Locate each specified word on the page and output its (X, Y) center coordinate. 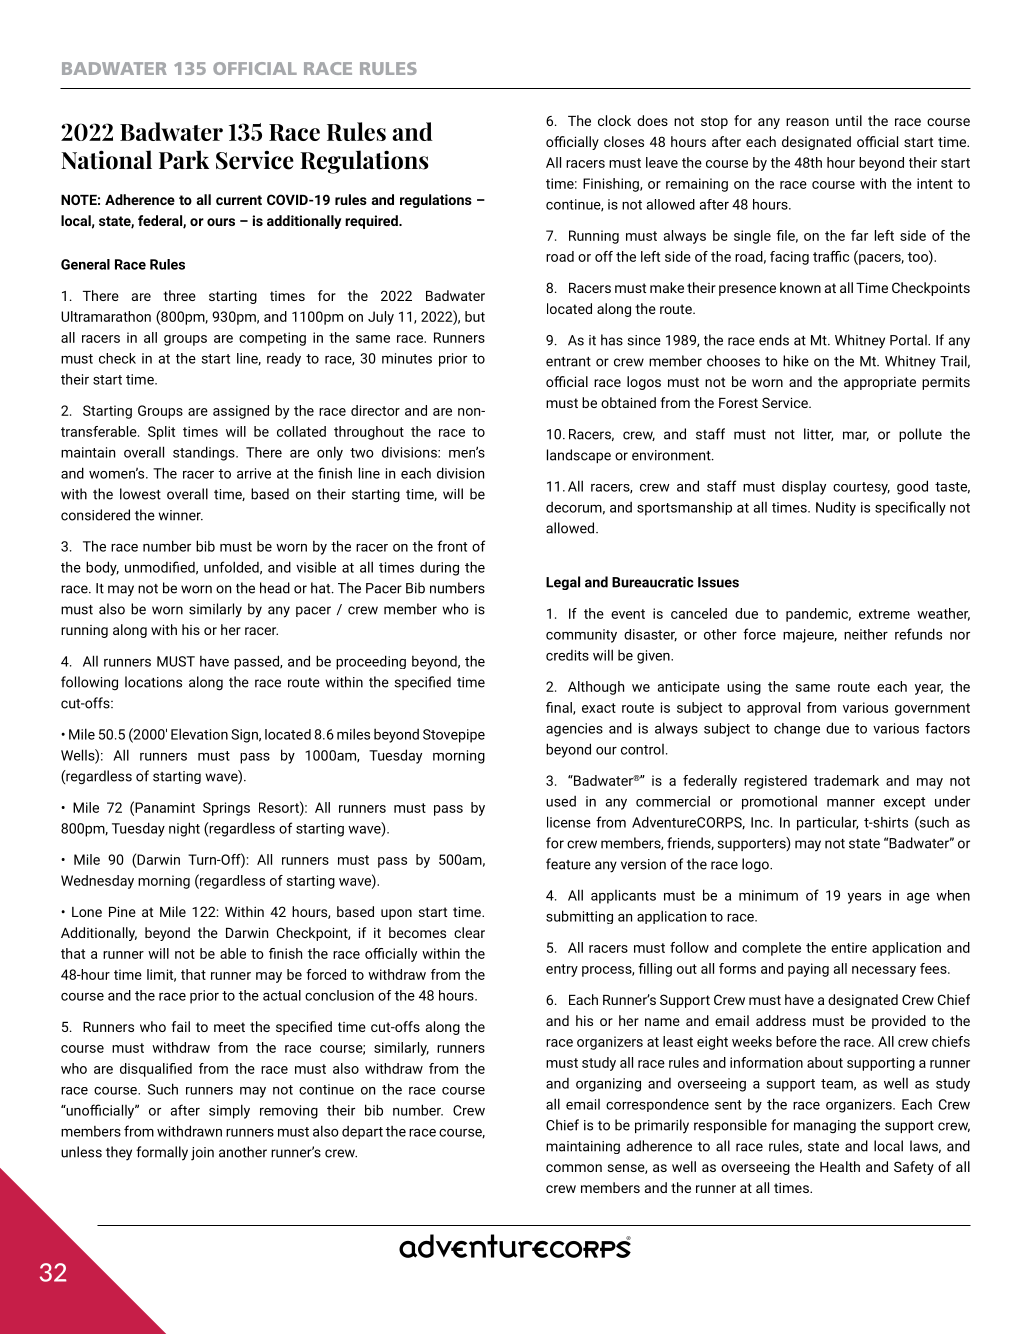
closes (624, 141)
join (202, 1154)
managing (825, 1127)
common (574, 1168)
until (849, 120)
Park (184, 159)
